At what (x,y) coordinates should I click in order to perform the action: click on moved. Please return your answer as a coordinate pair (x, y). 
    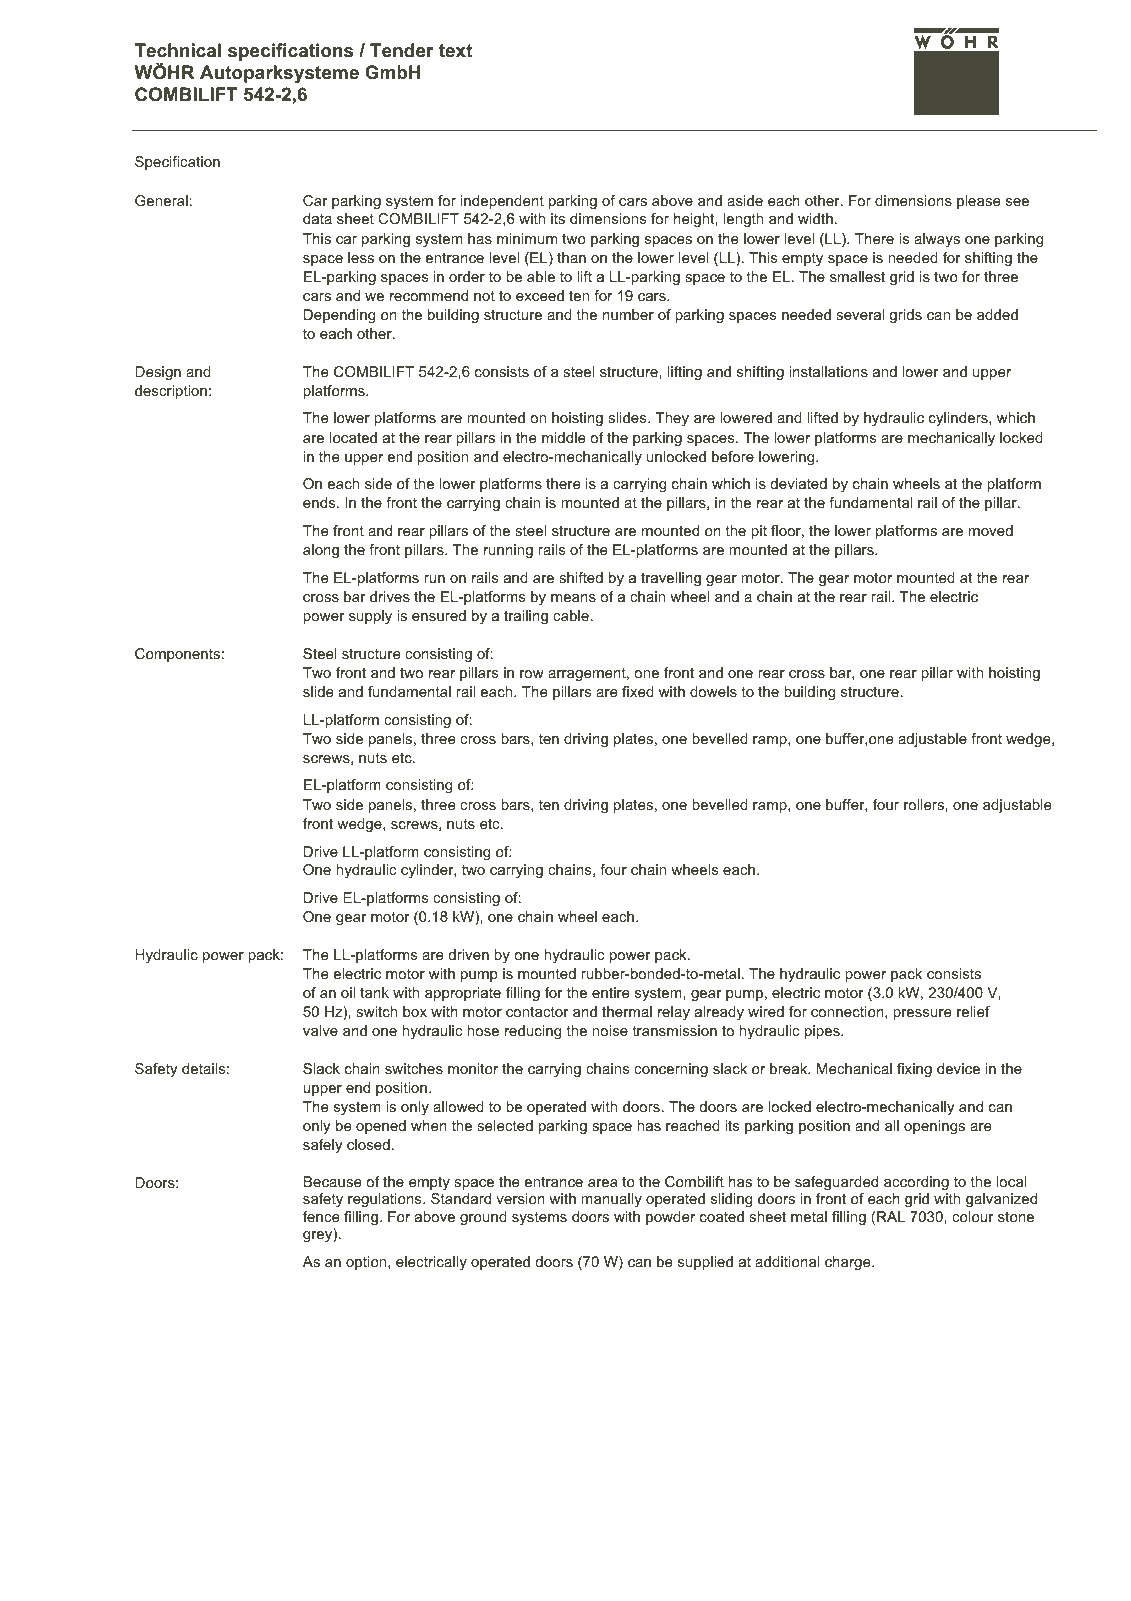
    Looking at the image, I should click on (991, 530).
